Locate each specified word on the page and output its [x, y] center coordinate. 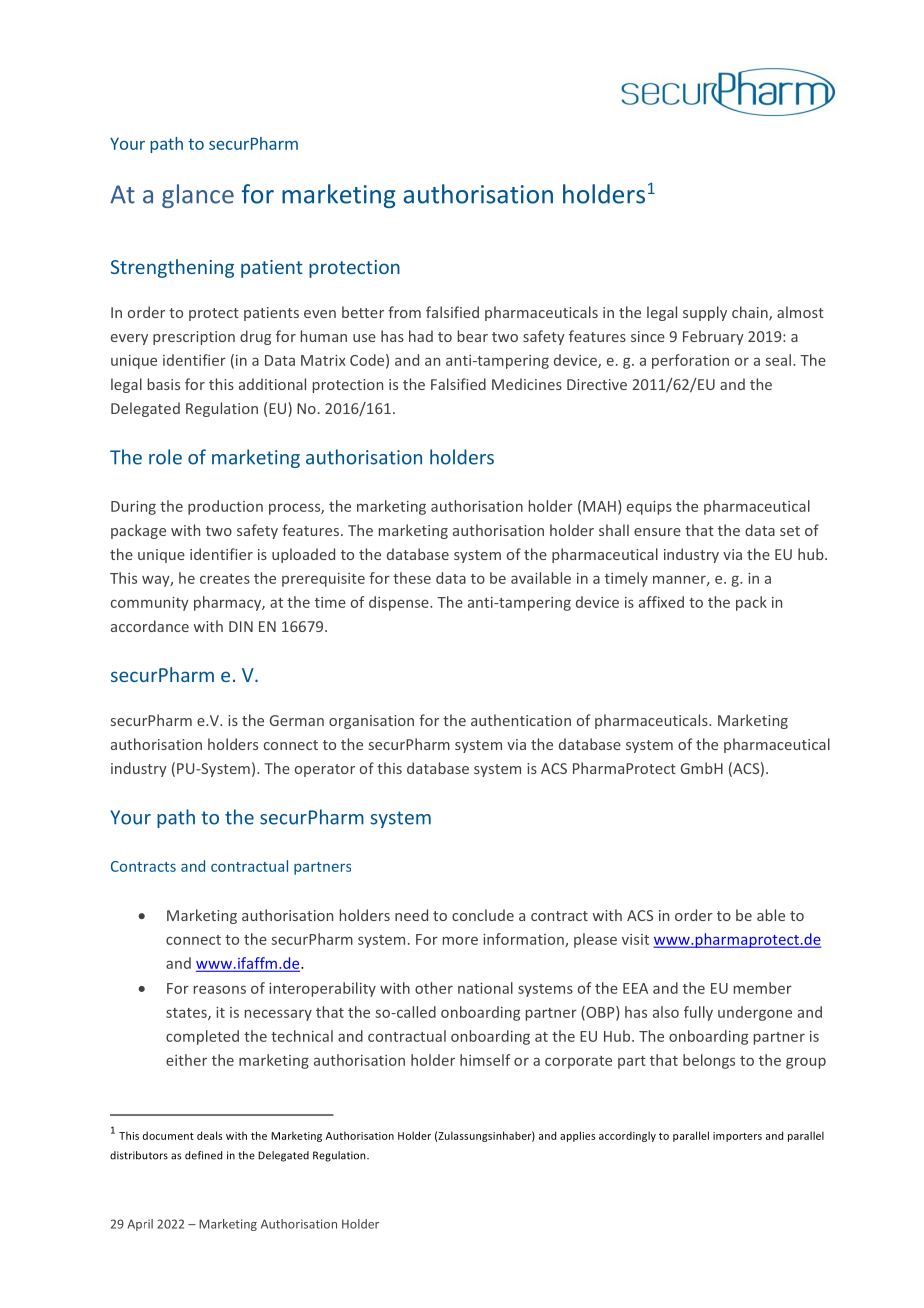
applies [577, 1136]
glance [198, 196]
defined [203, 1155]
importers [737, 1137]
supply [705, 313]
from [404, 312]
